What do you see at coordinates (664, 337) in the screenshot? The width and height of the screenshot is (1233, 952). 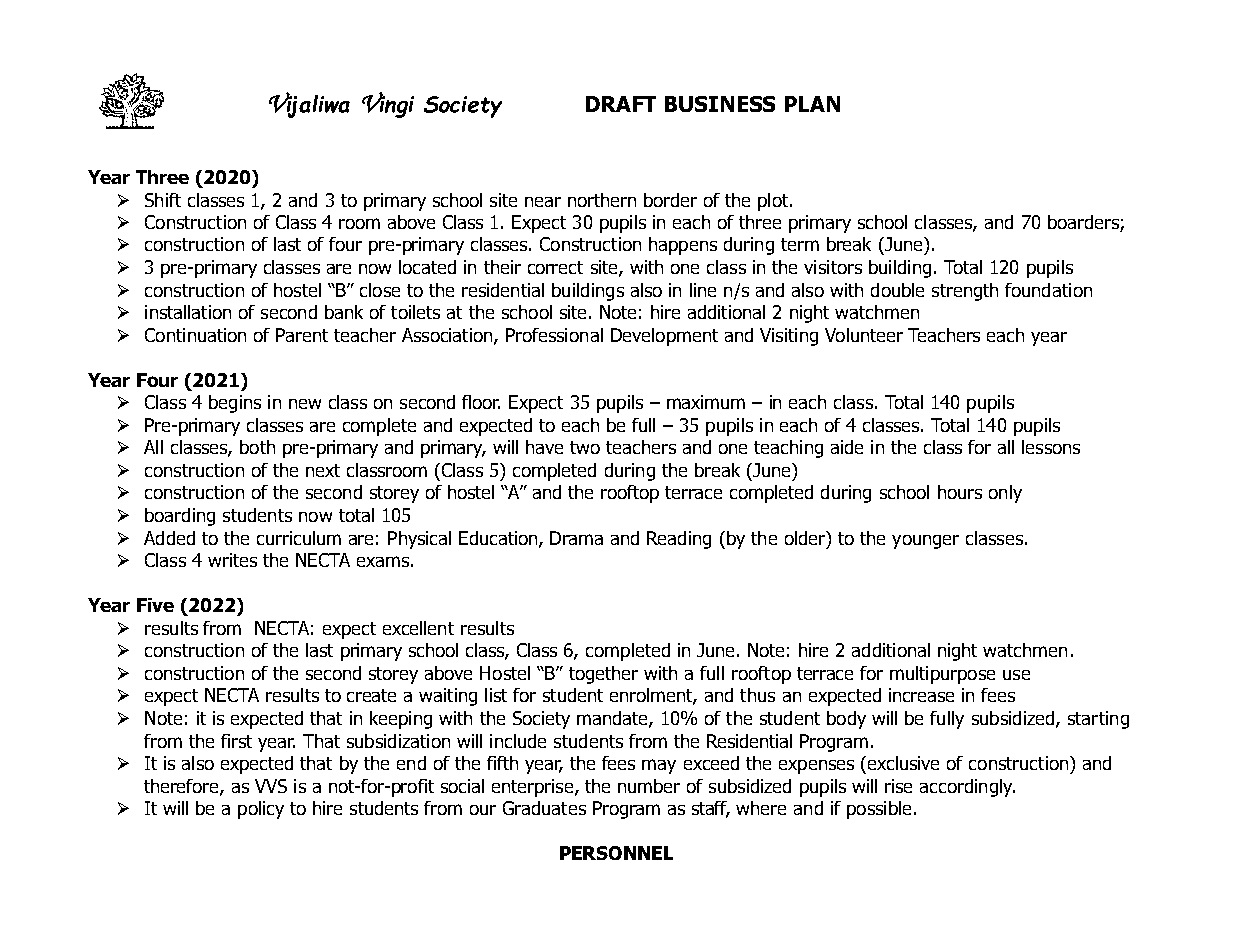 I see `Development` at bounding box center [664, 337].
